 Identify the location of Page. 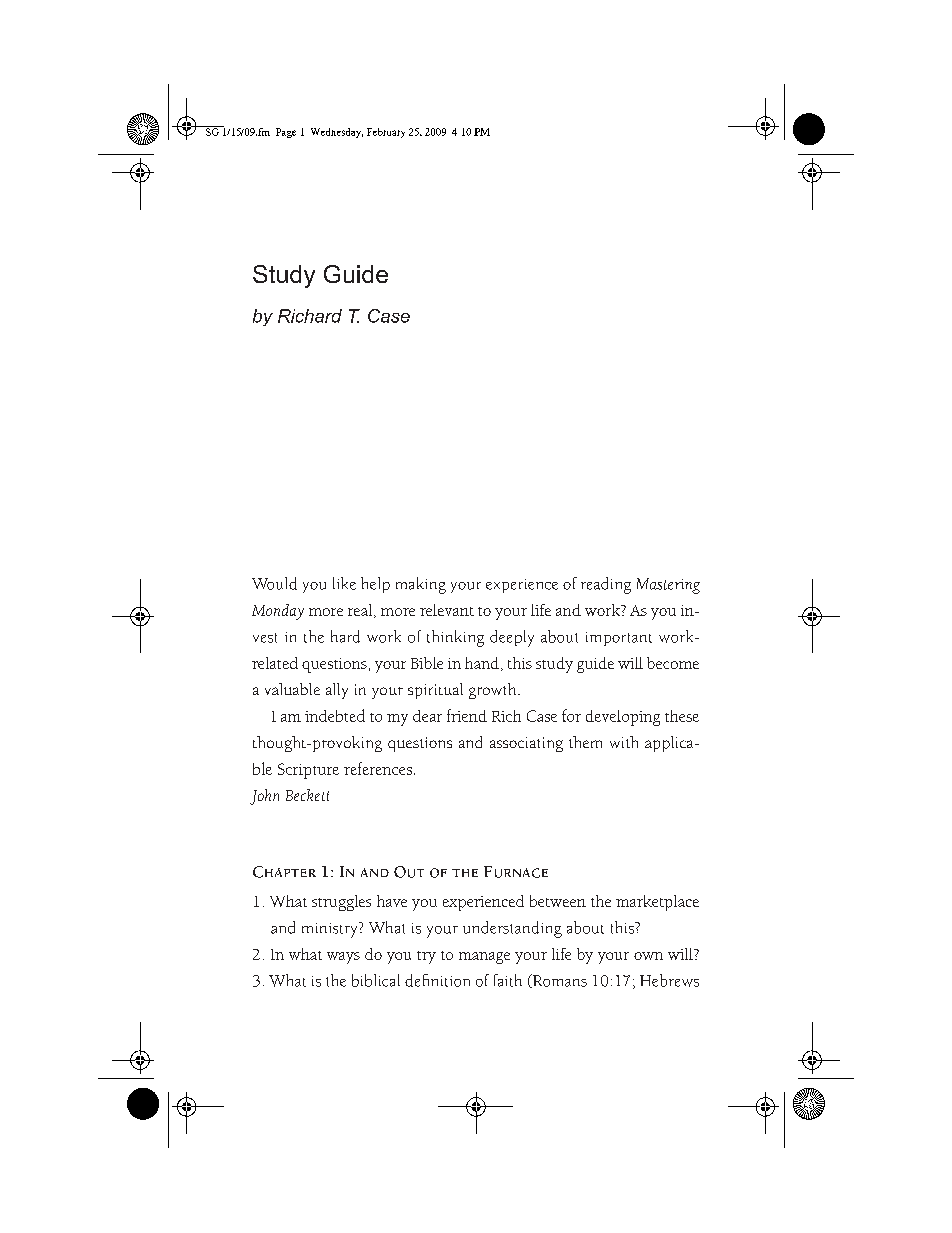
(286, 133).
